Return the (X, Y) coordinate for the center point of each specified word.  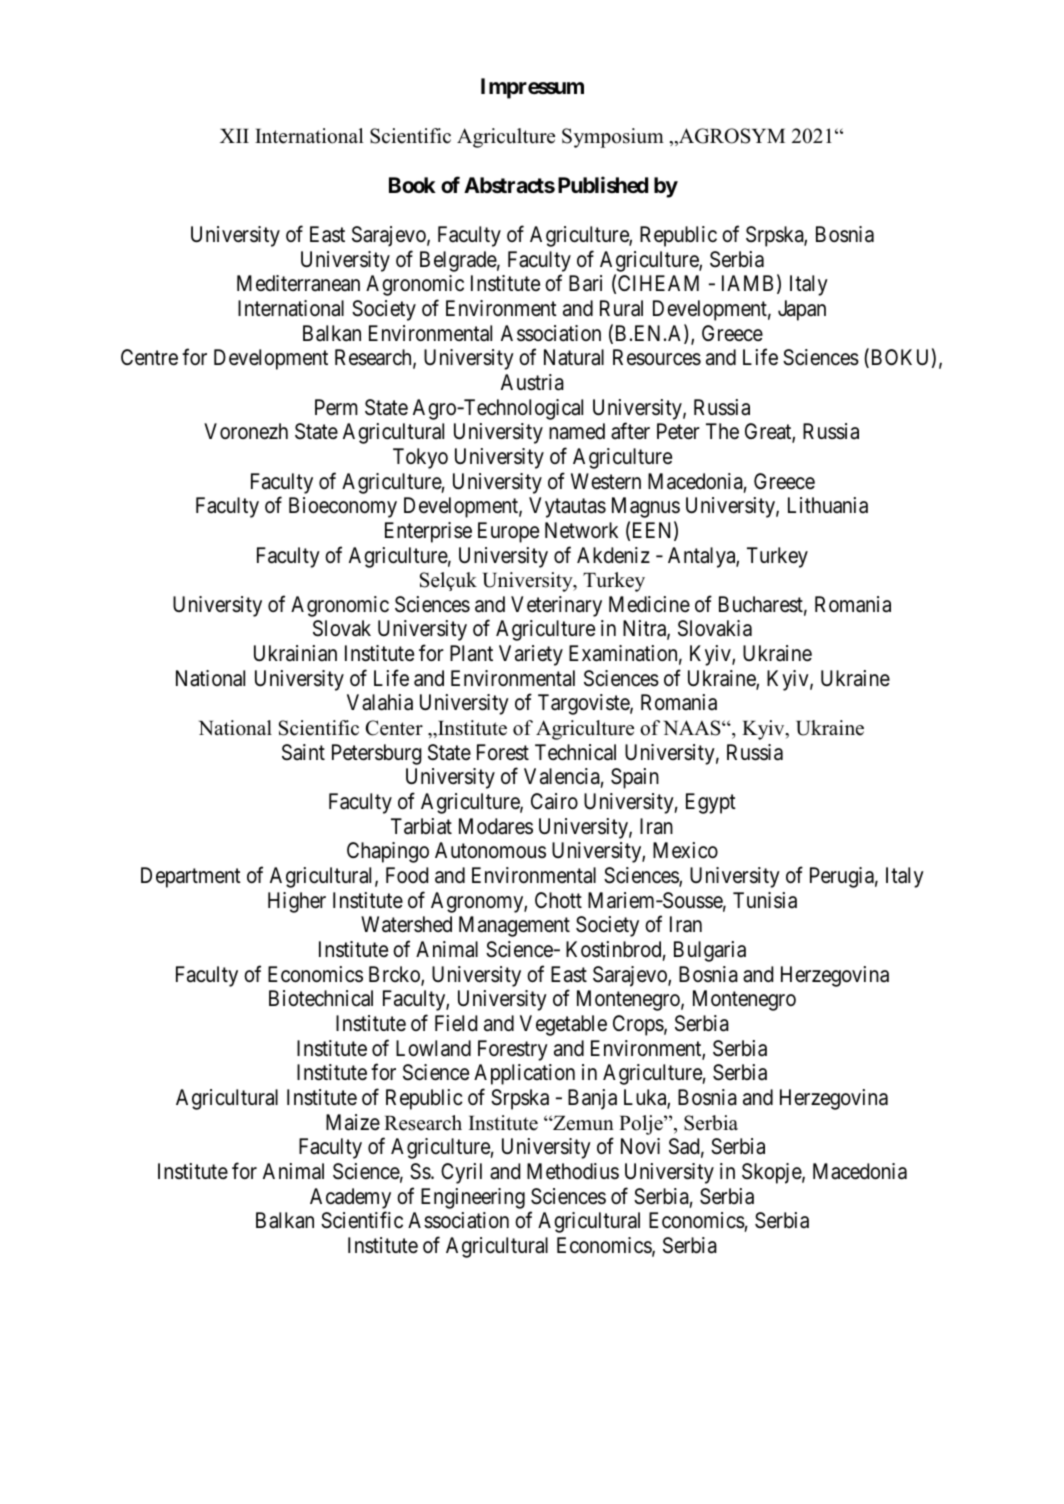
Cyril (461, 1173)
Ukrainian (295, 653)
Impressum (532, 88)
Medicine (649, 604)
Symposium (613, 138)
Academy (350, 1198)
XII (234, 136)
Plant (471, 653)
